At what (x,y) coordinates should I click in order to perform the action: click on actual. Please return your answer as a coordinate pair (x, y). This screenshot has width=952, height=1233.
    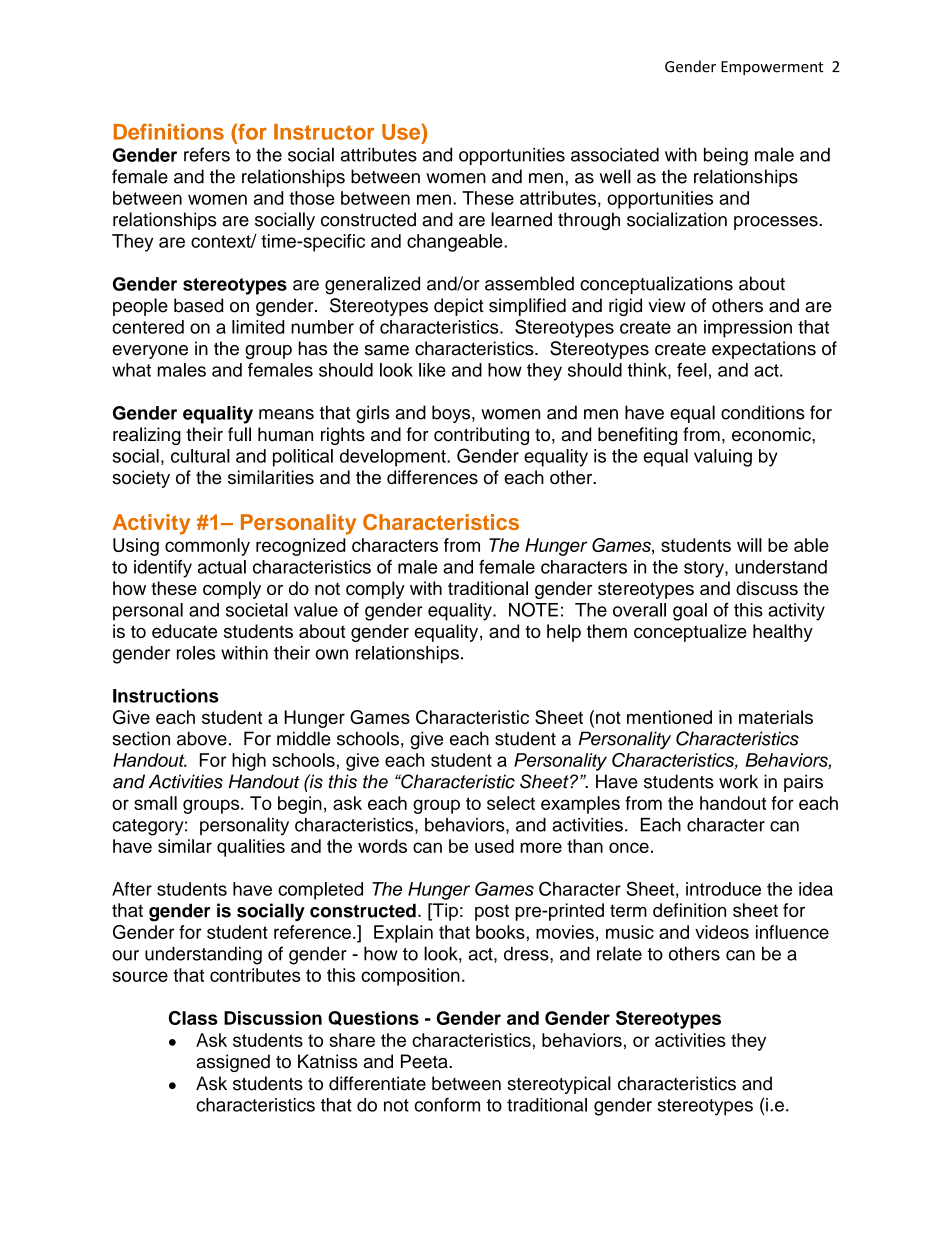
    Looking at the image, I should click on (222, 567).
